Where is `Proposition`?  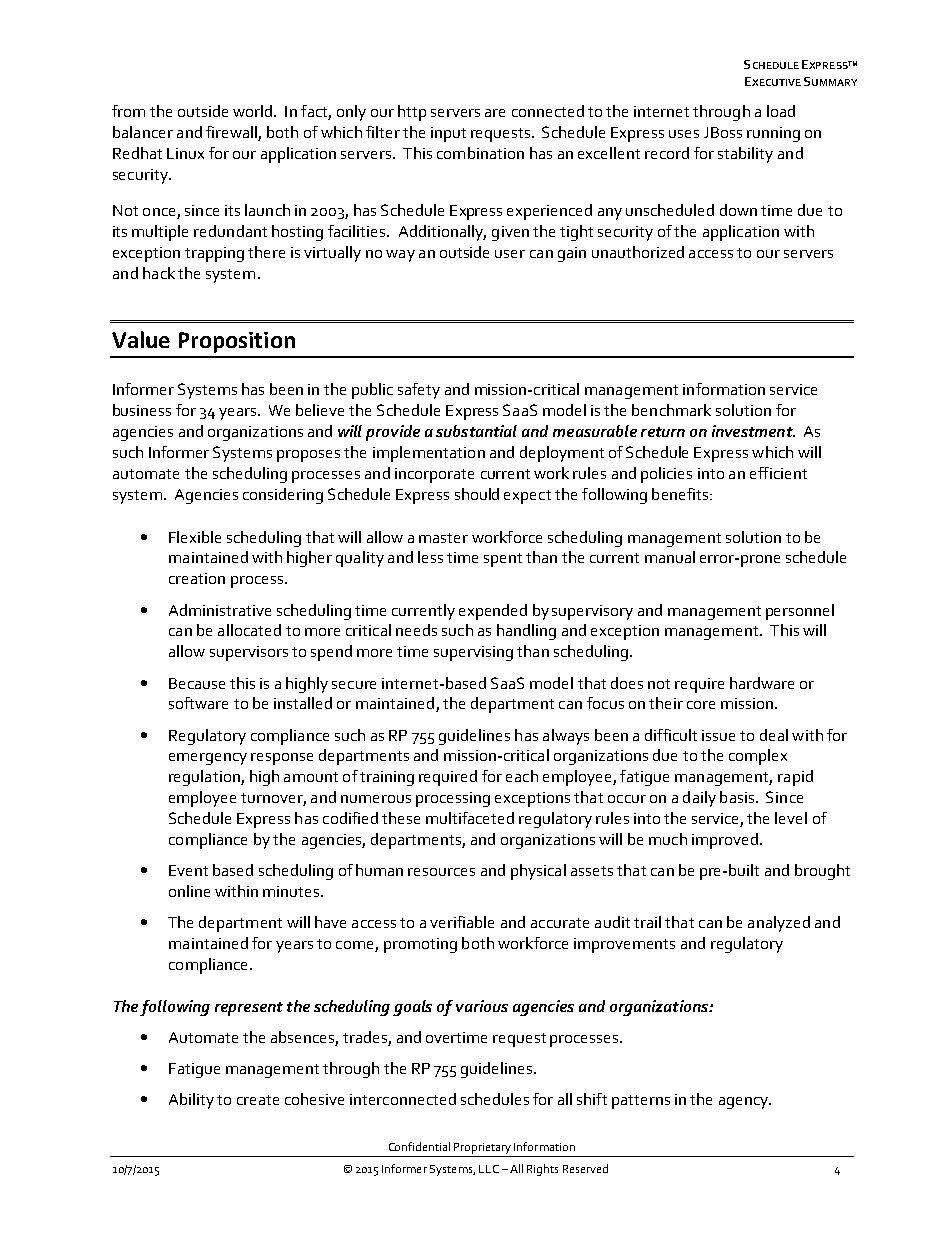
Proposition is located at coordinates (237, 342).
